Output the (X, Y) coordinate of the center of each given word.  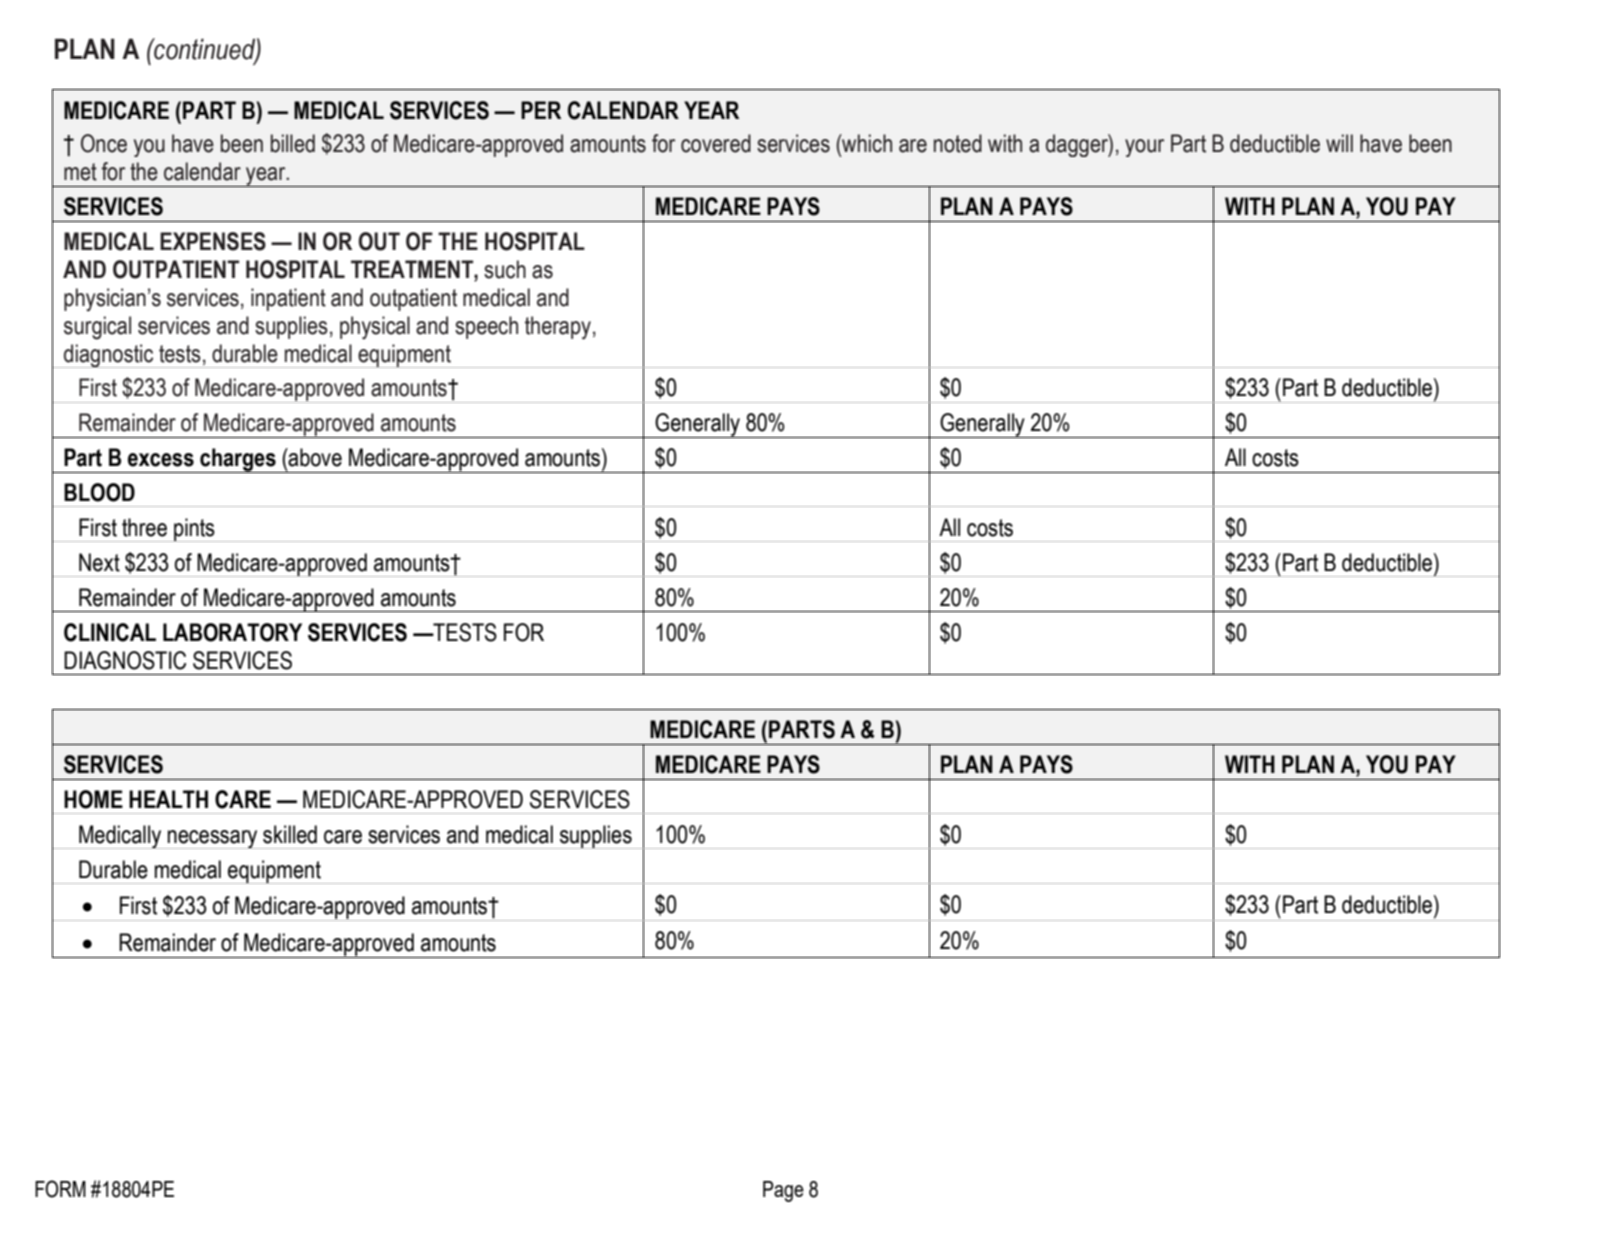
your (1144, 148)
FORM (60, 1189)
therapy (558, 328)
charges (238, 460)
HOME (93, 799)
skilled (290, 834)
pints (194, 530)
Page (783, 1191)
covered (716, 143)
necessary (213, 839)
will (1339, 143)
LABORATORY (232, 632)
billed (293, 143)
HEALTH (168, 799)
